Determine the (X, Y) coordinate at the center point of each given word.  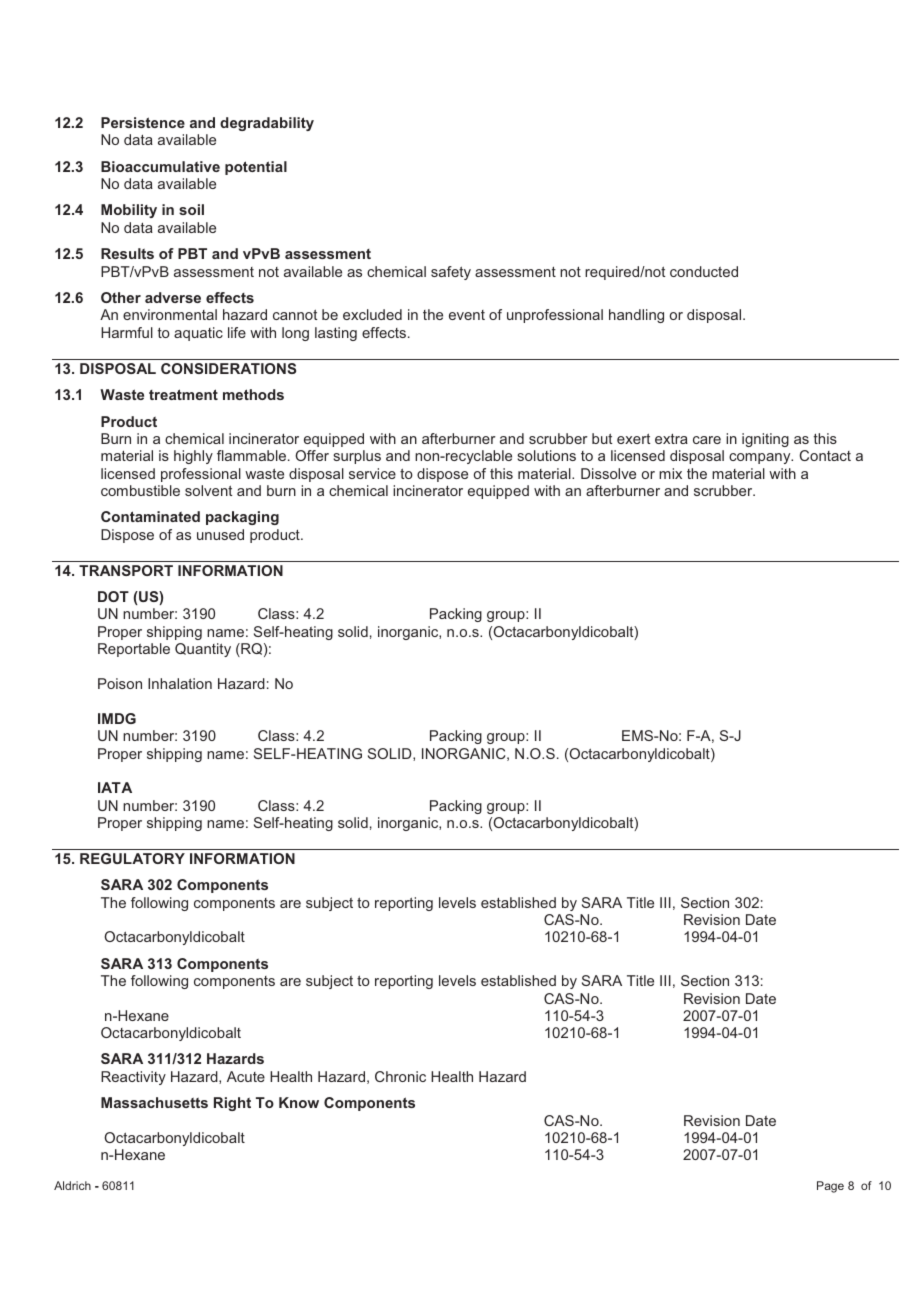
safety (451, 273)
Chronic (400, 1076)
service (372, 473)
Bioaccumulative (160, 166)
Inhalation (180, 683)
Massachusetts (154, 1102)
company (761, 458)
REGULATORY (132, 858)
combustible (140, 490)
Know (299, 1102)
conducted (704, 271)
